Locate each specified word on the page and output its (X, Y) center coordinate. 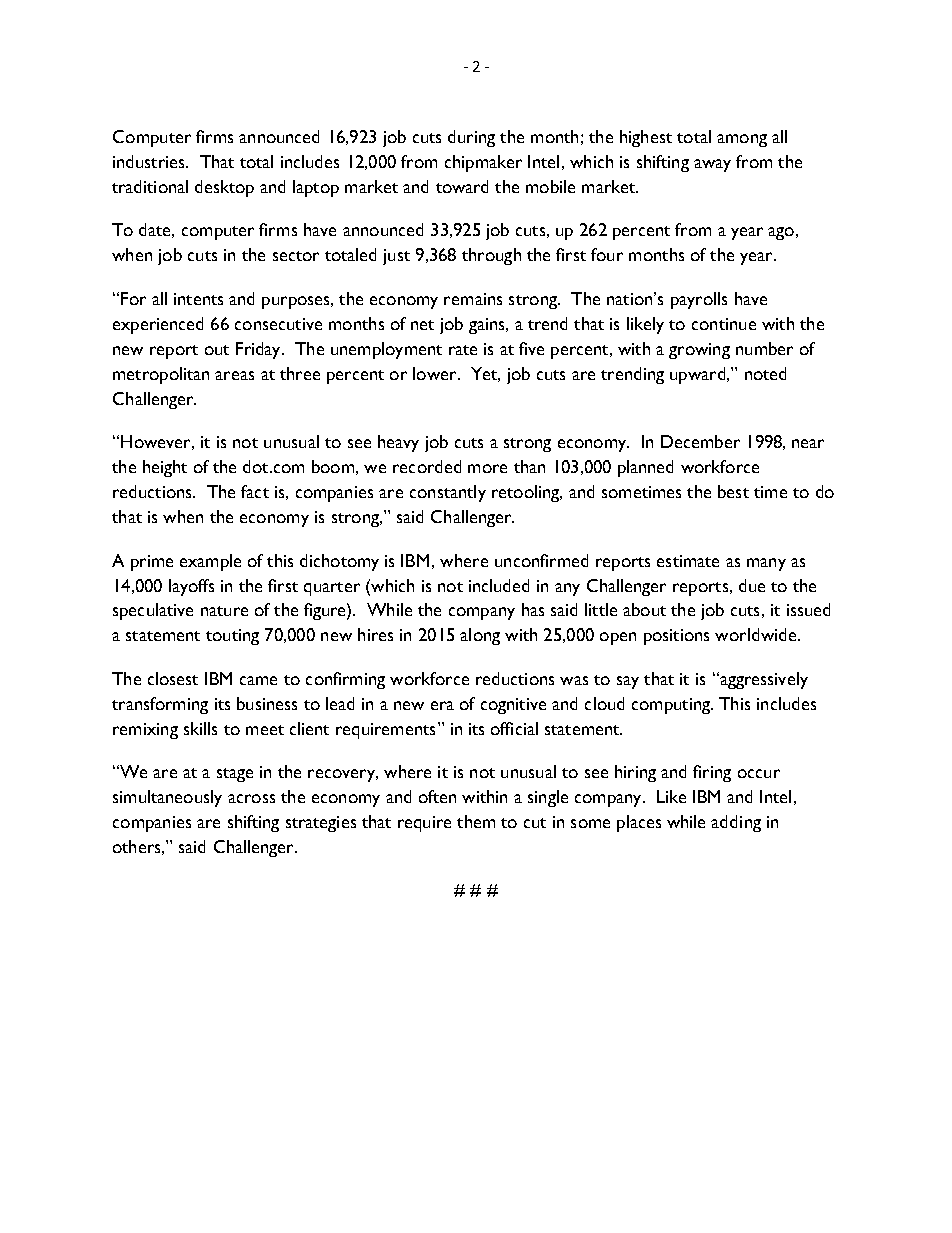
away (712, 165)
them (476, 821)
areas (234, 375)
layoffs (191, 587)
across (251, 798)
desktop (224, 188)
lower (436, 373)
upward (697, 375)
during (471, 138)
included (499, 585)
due (752, 585)
